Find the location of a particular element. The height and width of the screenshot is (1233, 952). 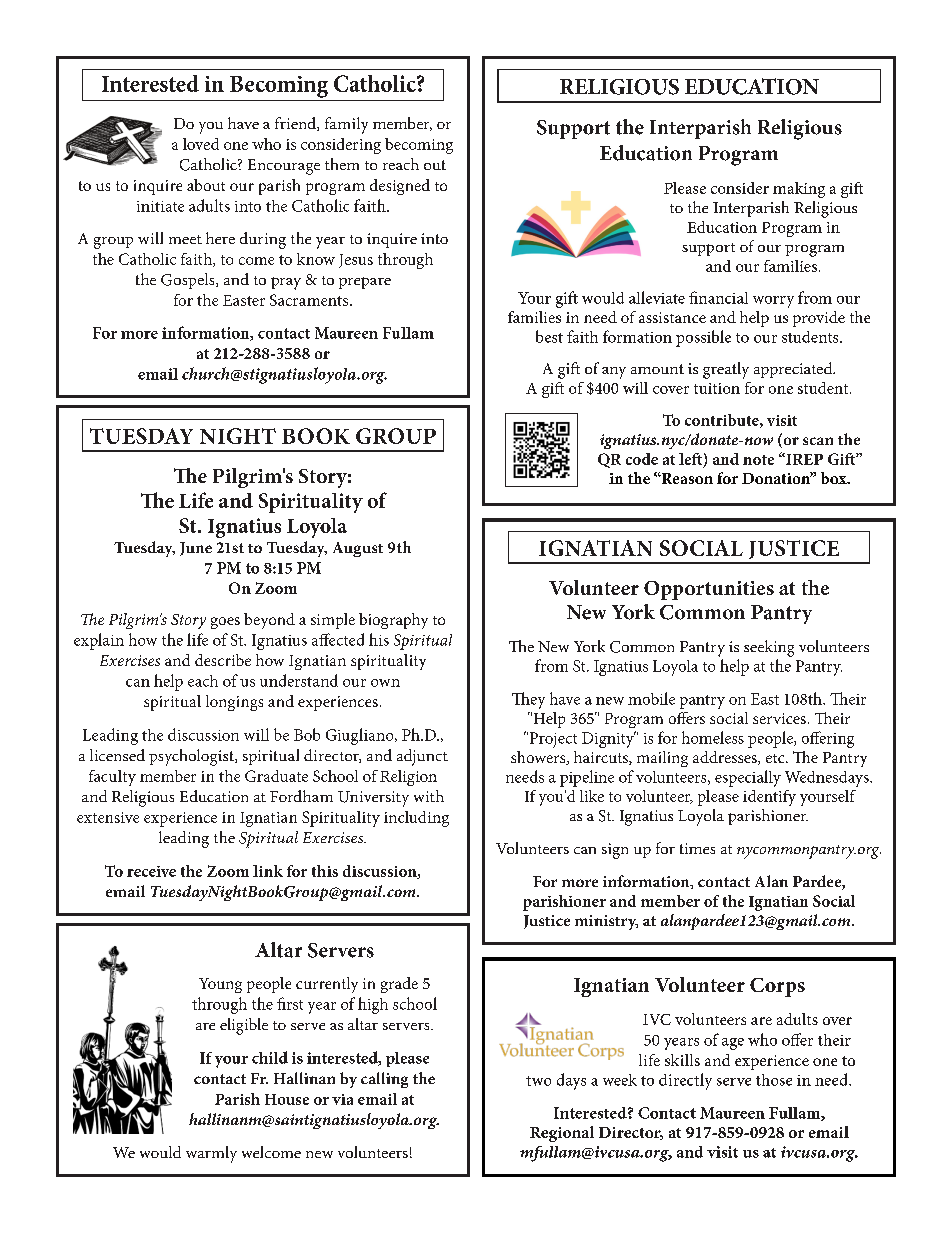

August is located at coordinates (358, 549).
